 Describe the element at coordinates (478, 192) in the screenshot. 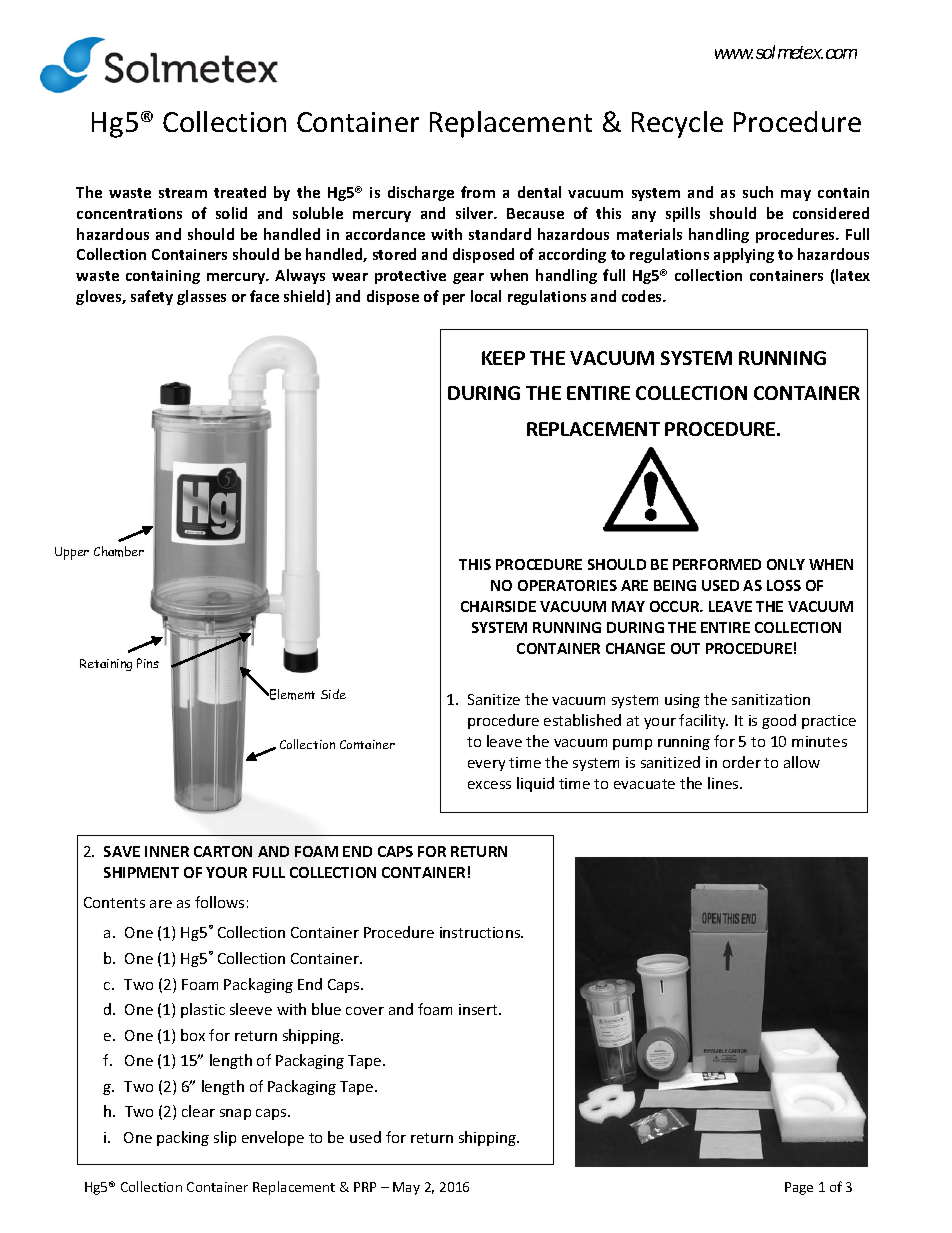

I see `from` at that location.
